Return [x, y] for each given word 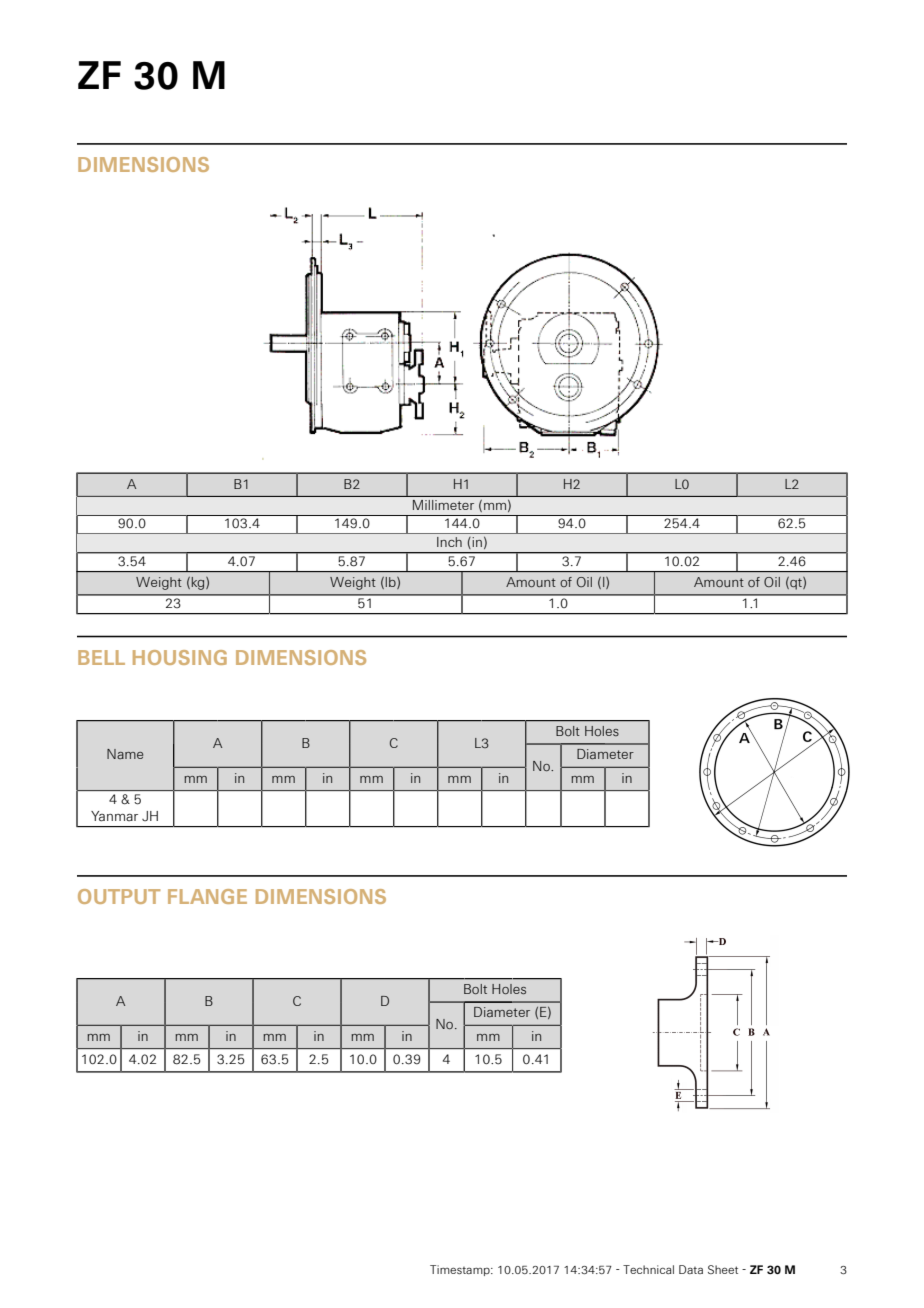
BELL [101, 657]
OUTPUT [119, 896]
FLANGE [207, 896]
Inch [449, 542]
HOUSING [180, 657]
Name [125, 754]
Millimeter [443, 505]
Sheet [723, 1269]
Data [691, 1269]
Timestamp [461, 1270]
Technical [648, 1269]
